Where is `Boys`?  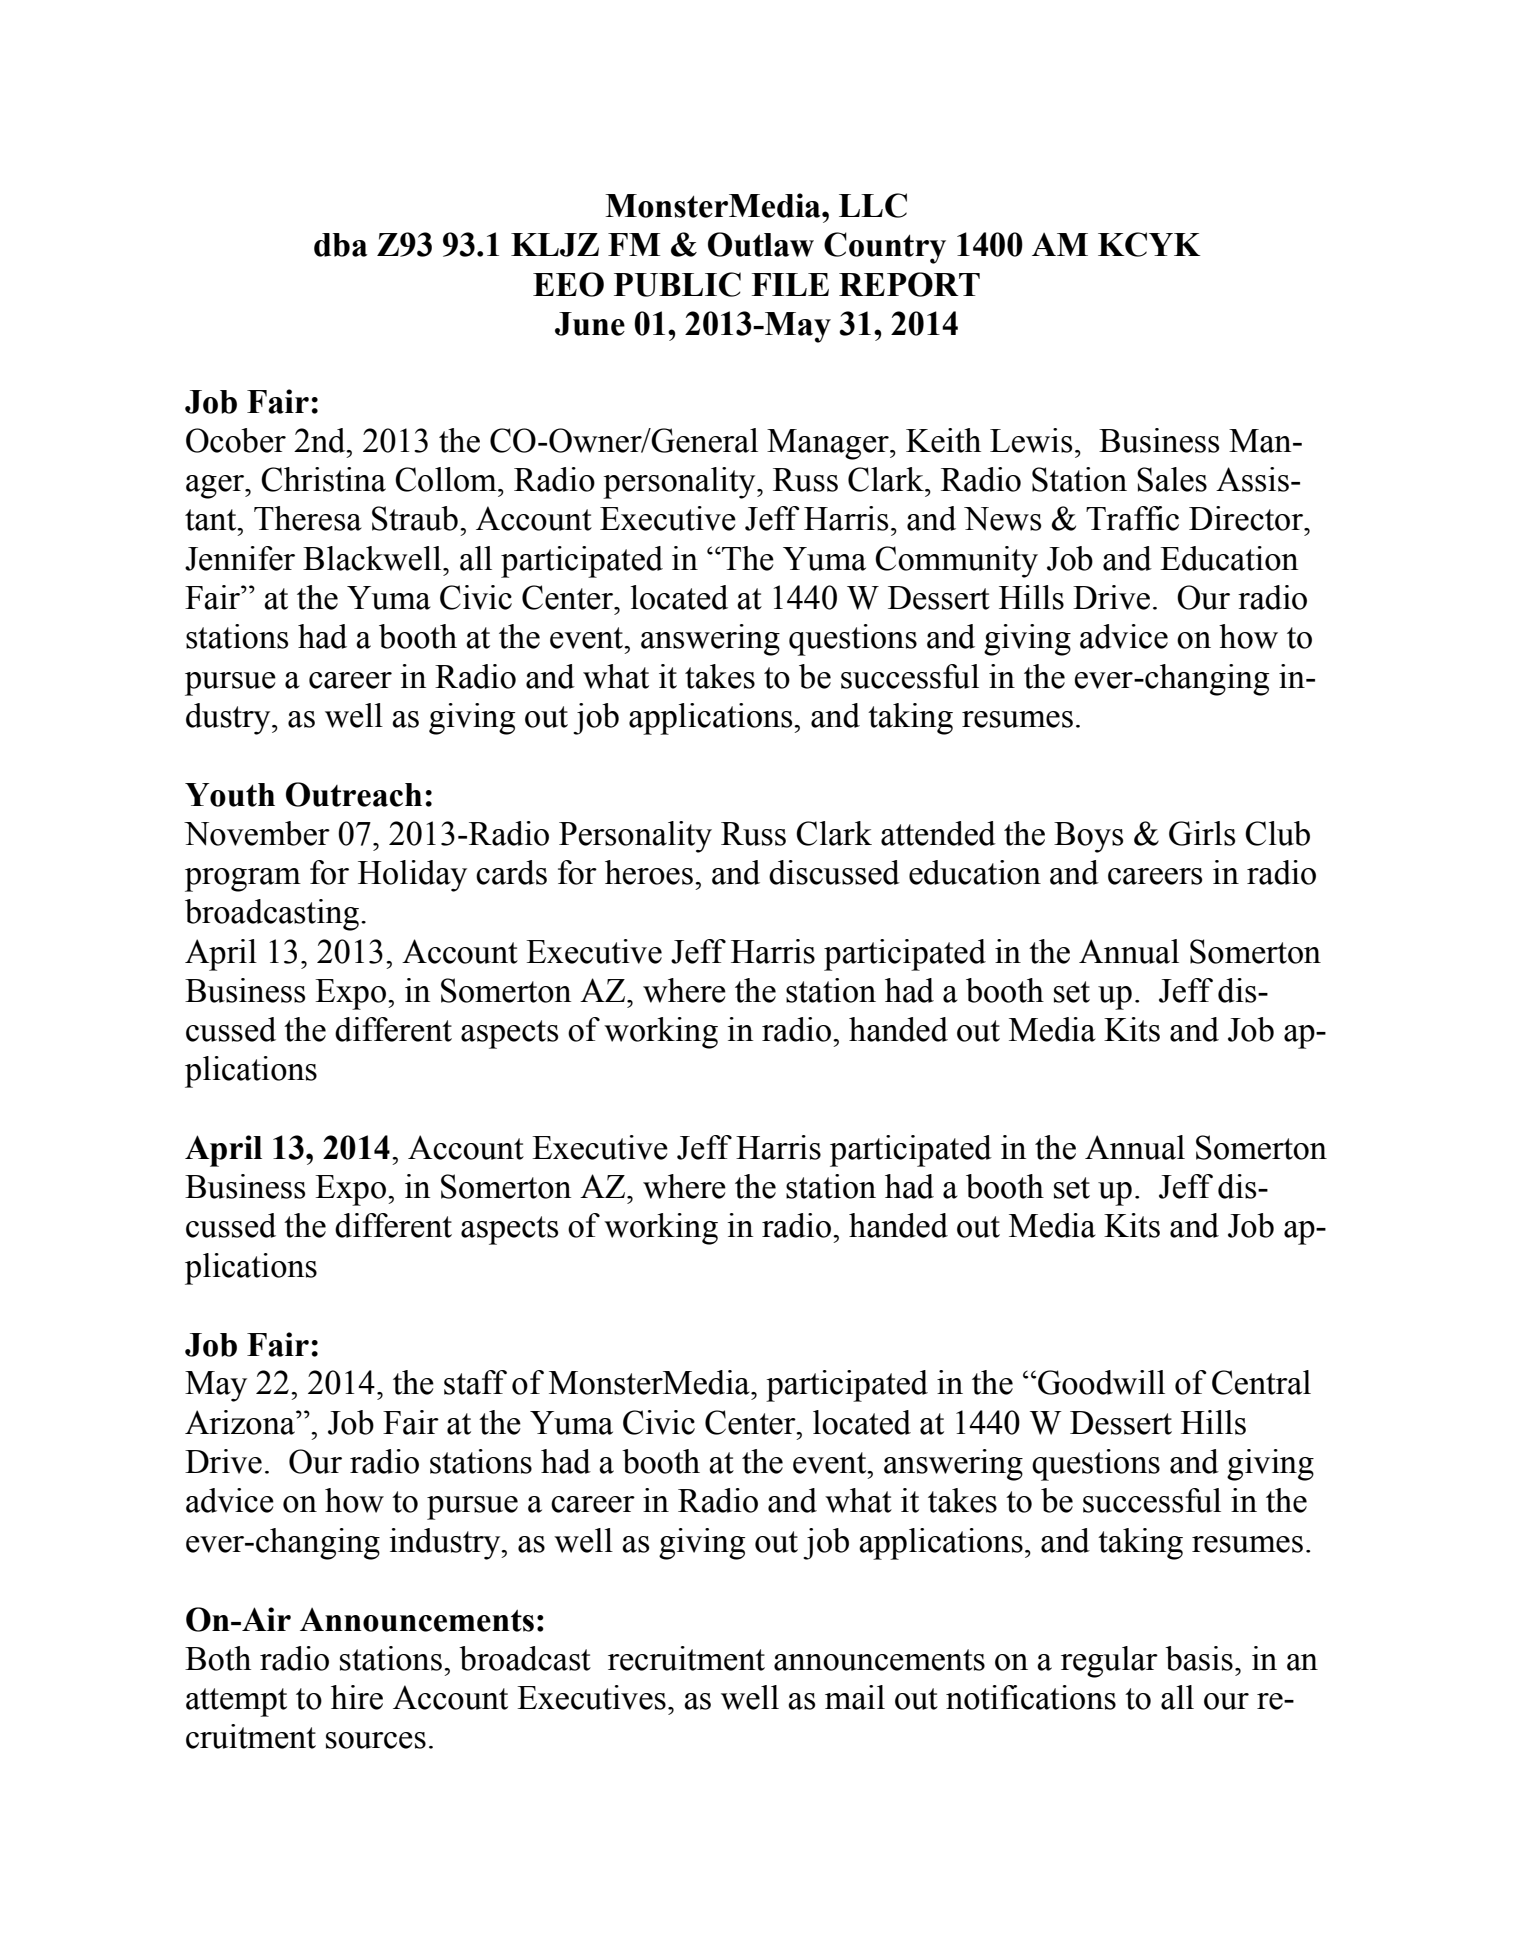 Boys is located at coordinates (1088, 837).
